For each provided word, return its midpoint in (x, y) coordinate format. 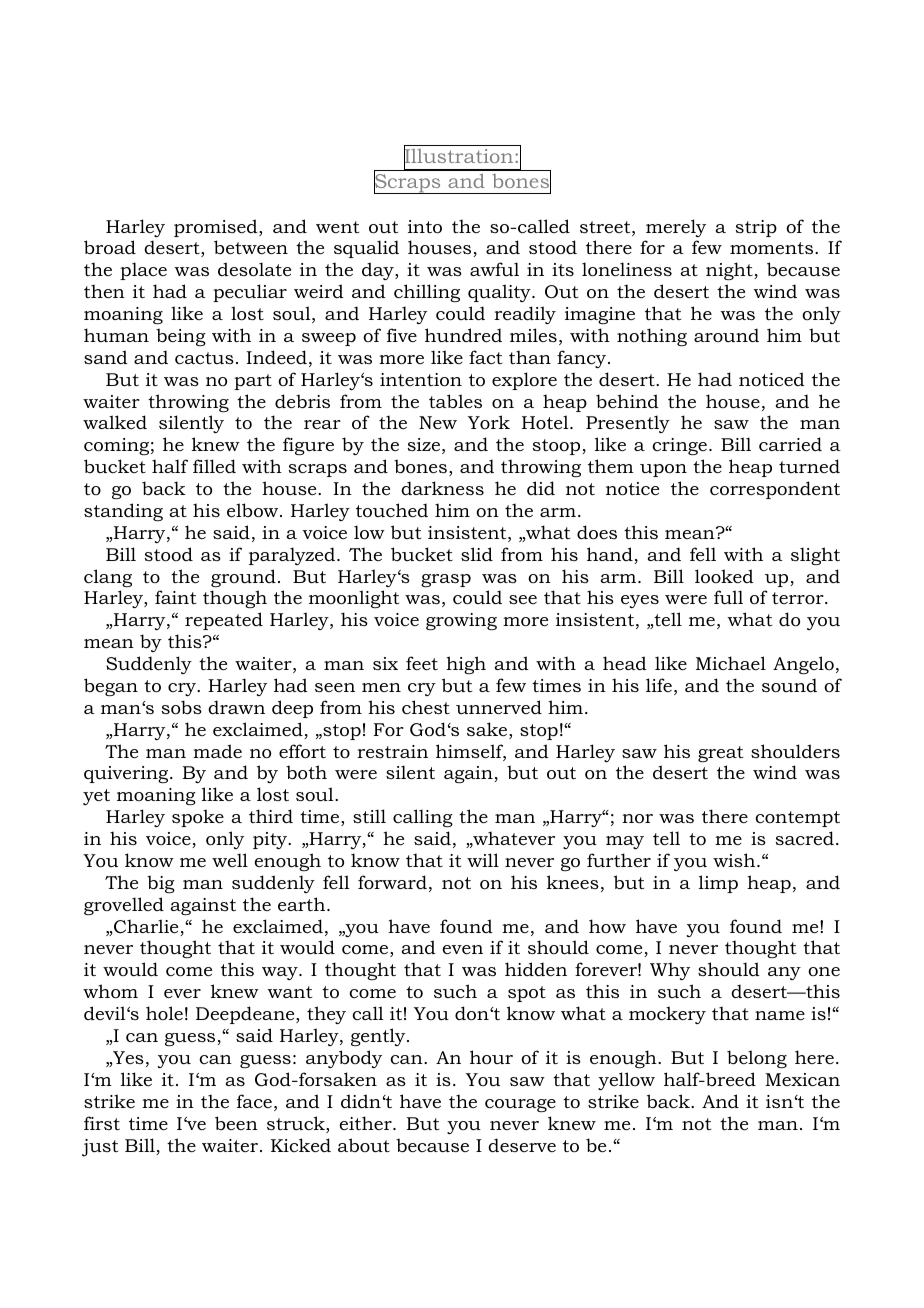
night (730, 271)
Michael (731, 663)
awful (494, 269)
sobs (182, 707)
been (236, 1123)
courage (520, 1105)
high (466, 665)
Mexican (802, 1080)
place (143, 271)
